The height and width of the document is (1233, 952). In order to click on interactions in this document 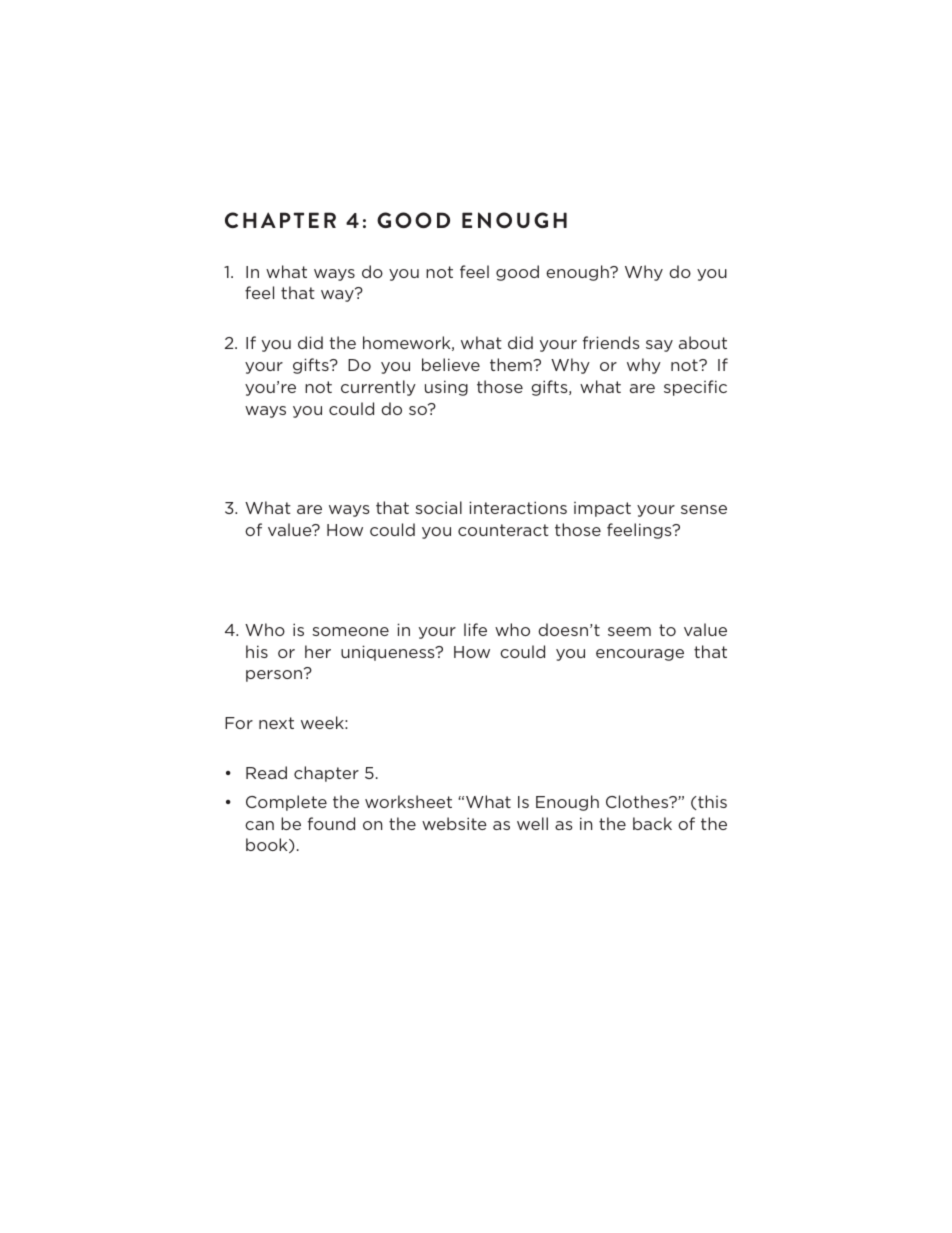, I will do `click(518, 507)`.
